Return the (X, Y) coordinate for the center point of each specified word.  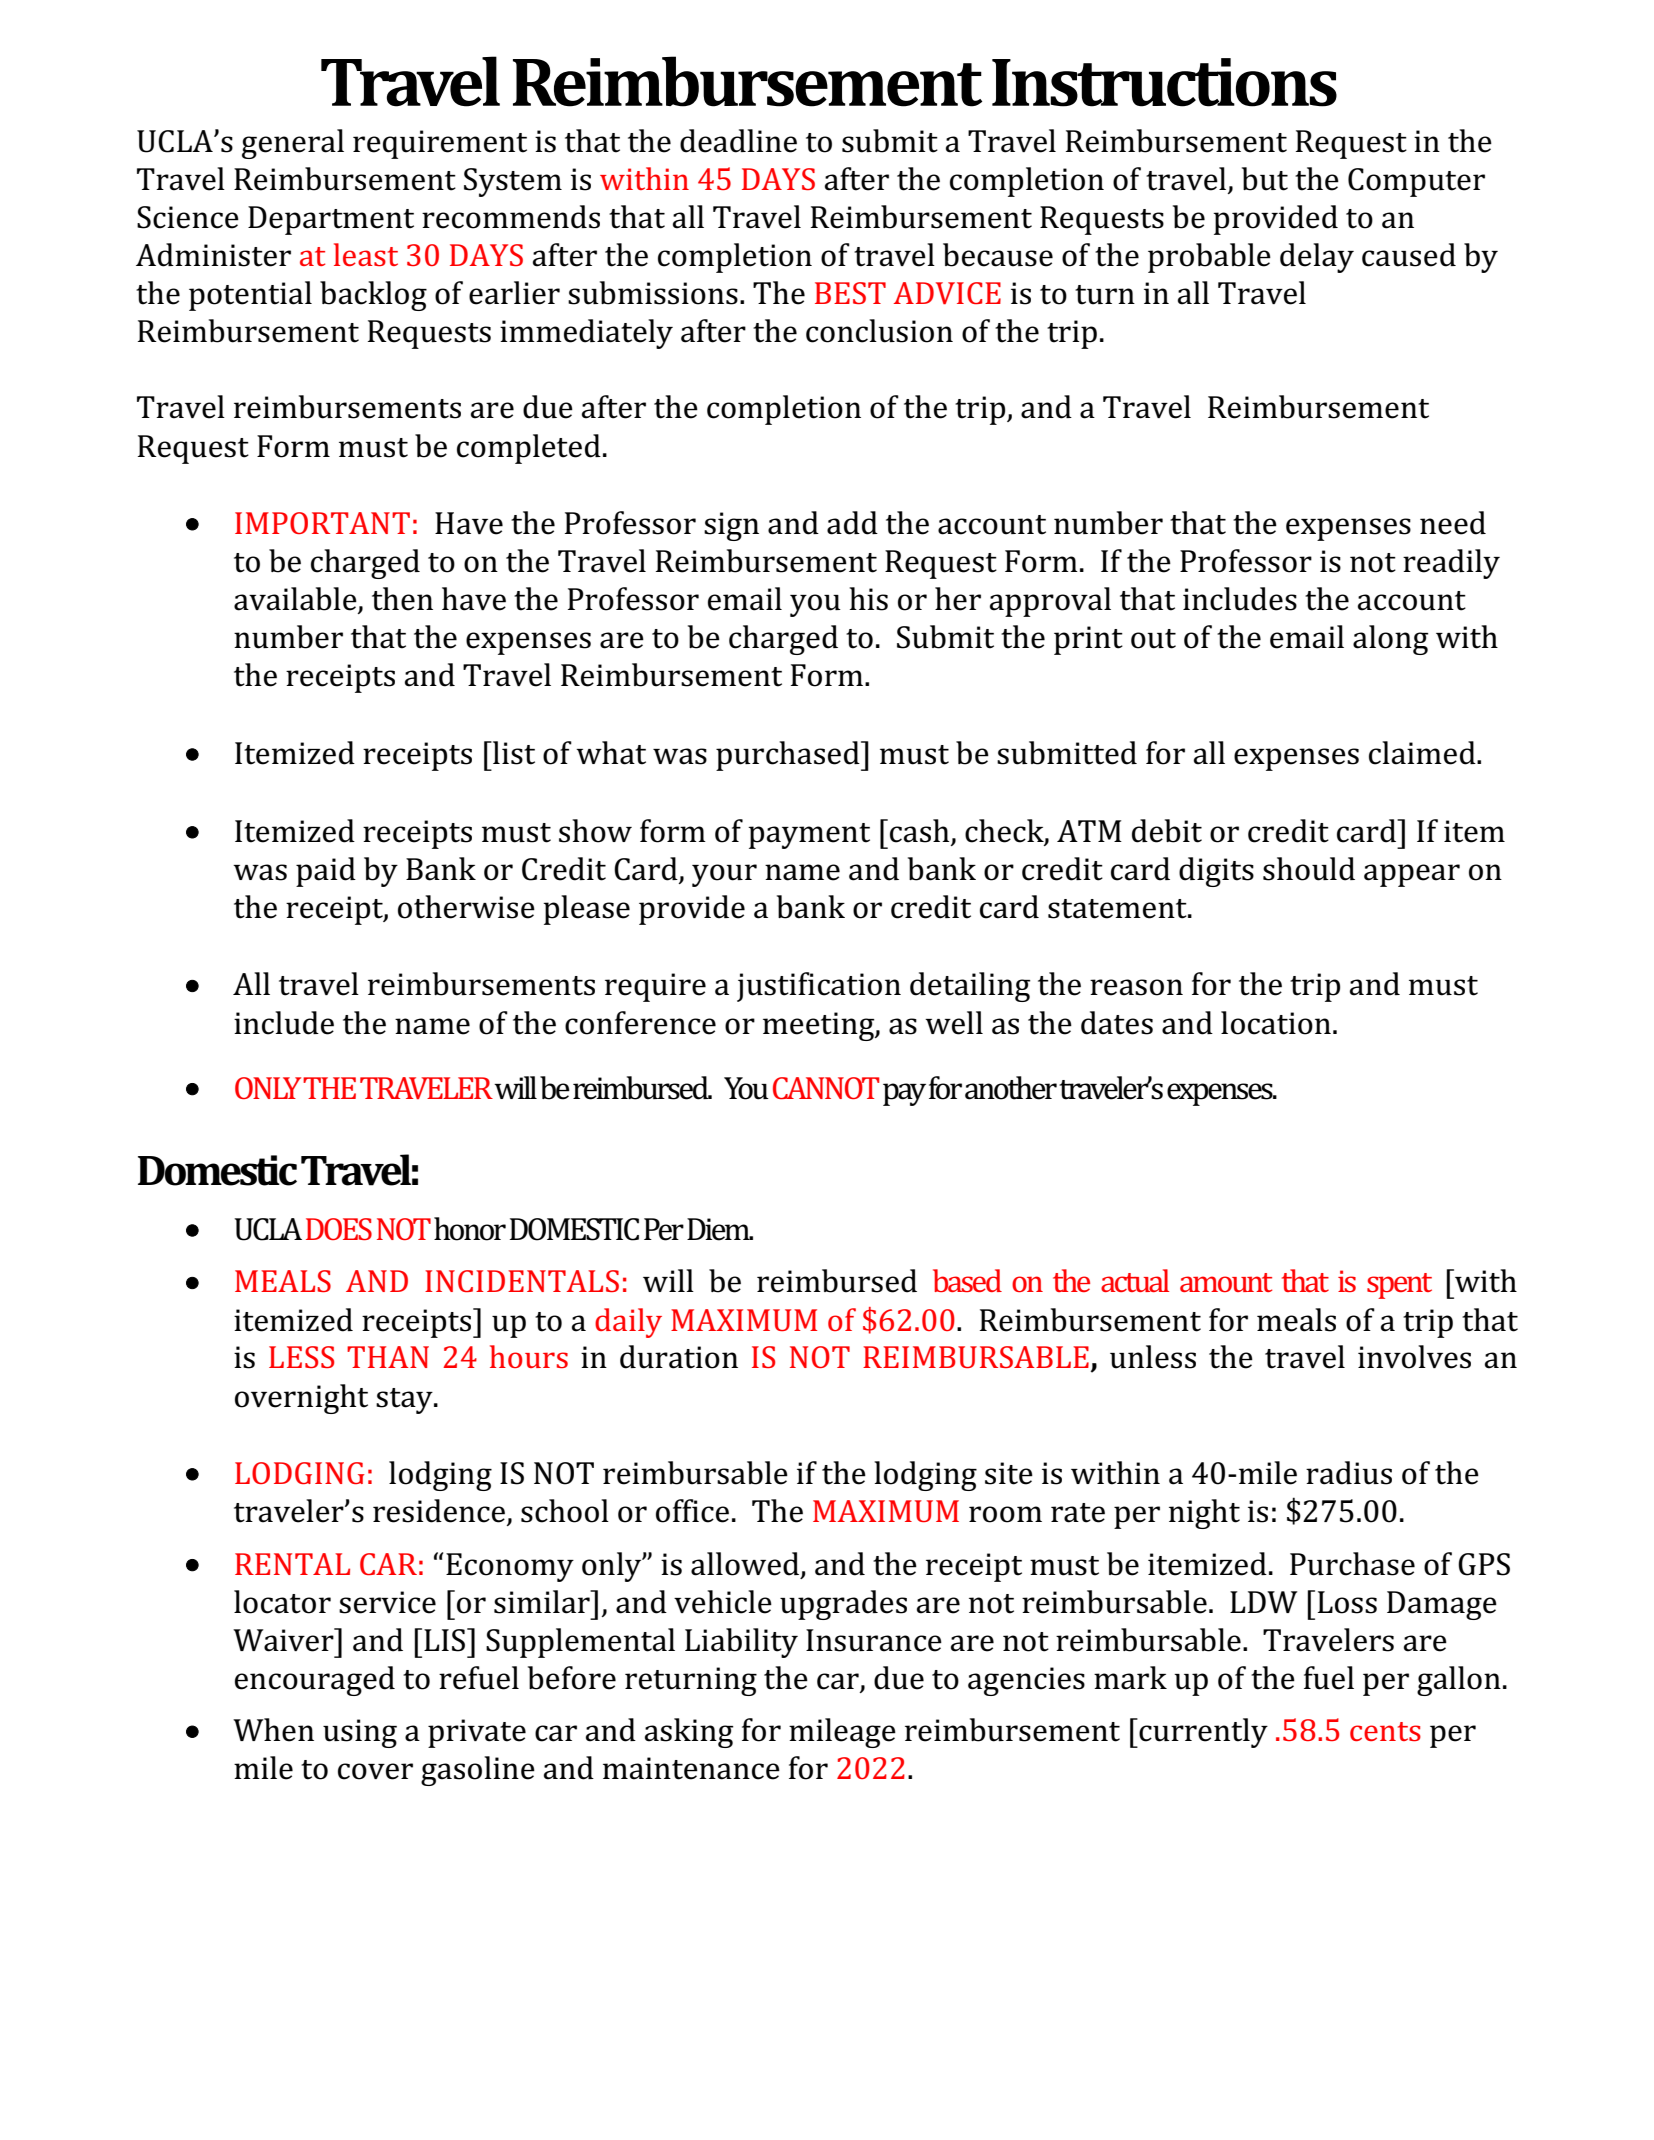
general (293, 144)
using (360, 1733)
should (1309, 869)
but (1265, 179)
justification (819, 987)
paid (326, 872)
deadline (738, 141)
